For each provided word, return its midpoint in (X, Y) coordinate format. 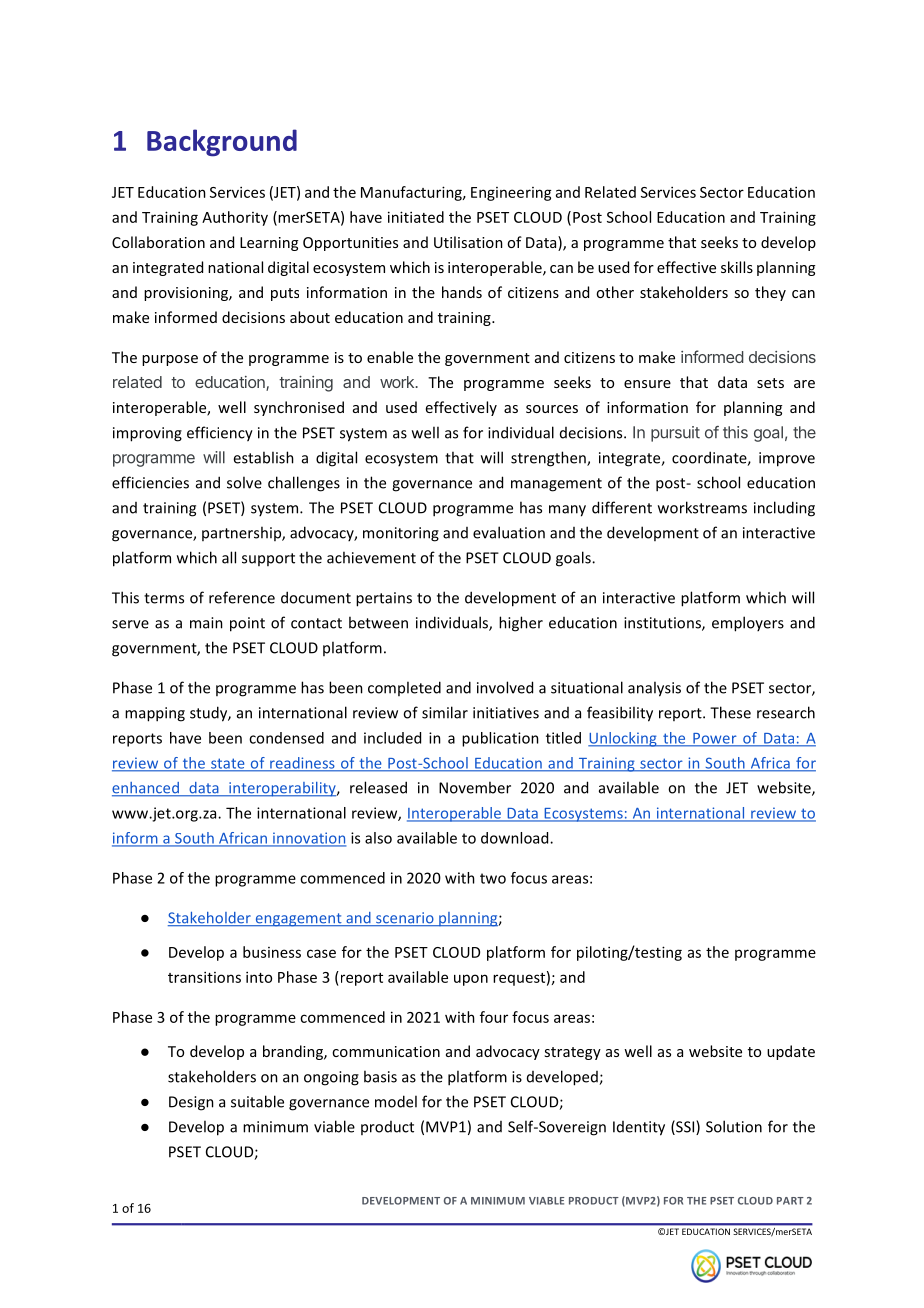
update (791, 1052)
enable (390, 357)
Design (191, 1103)
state (228, 764)
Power (715, 739)
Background (222, 143)
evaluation (509, 532)
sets (770, 383)
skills (737, 267)
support (268, 559)
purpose (170, 360)
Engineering (511, 194)
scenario (405, 919)
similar (445, 712)
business (272, 952)
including (784, 509)
